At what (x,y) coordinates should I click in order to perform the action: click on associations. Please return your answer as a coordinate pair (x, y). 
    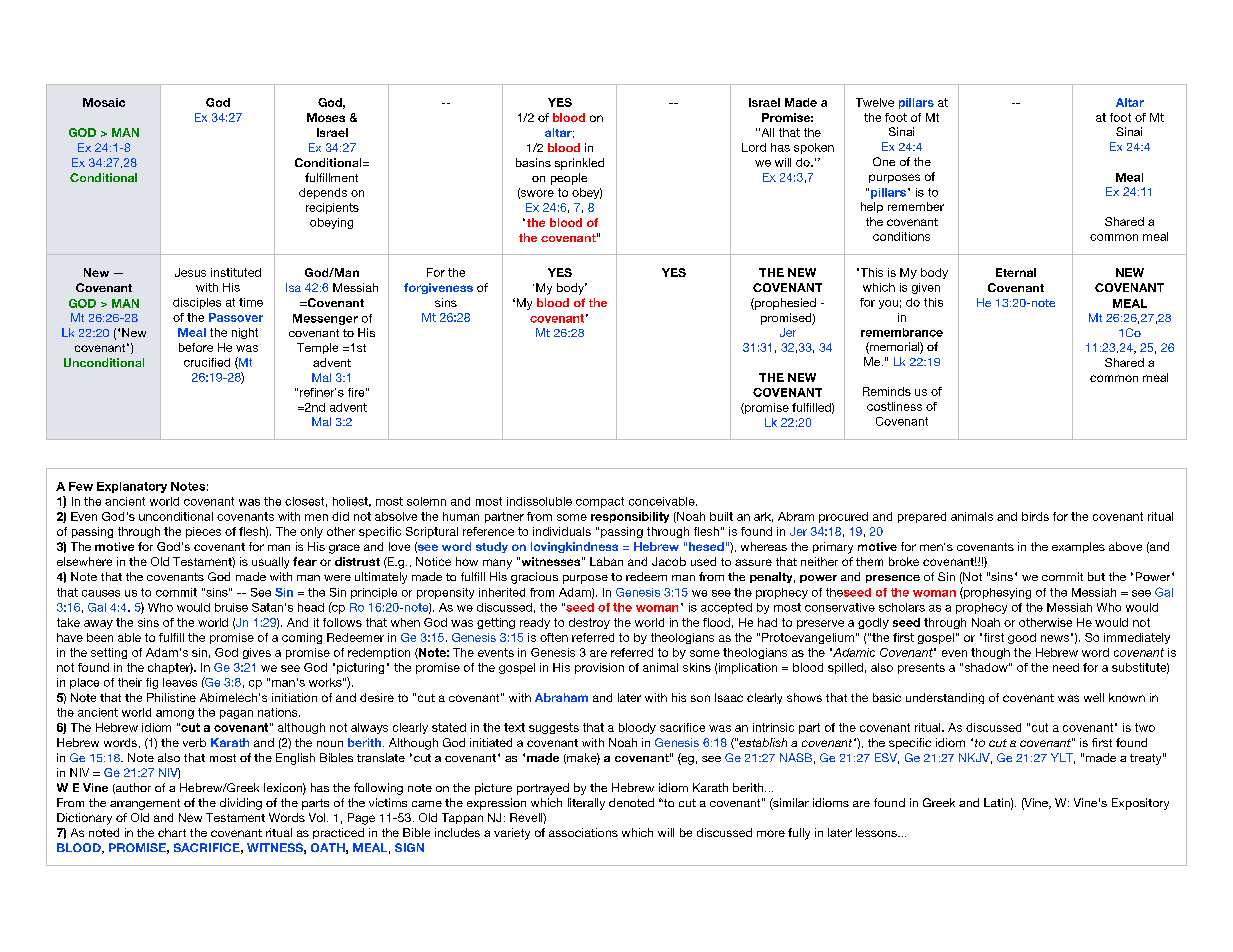
    Looking at the image, I should click on (583, 832).
